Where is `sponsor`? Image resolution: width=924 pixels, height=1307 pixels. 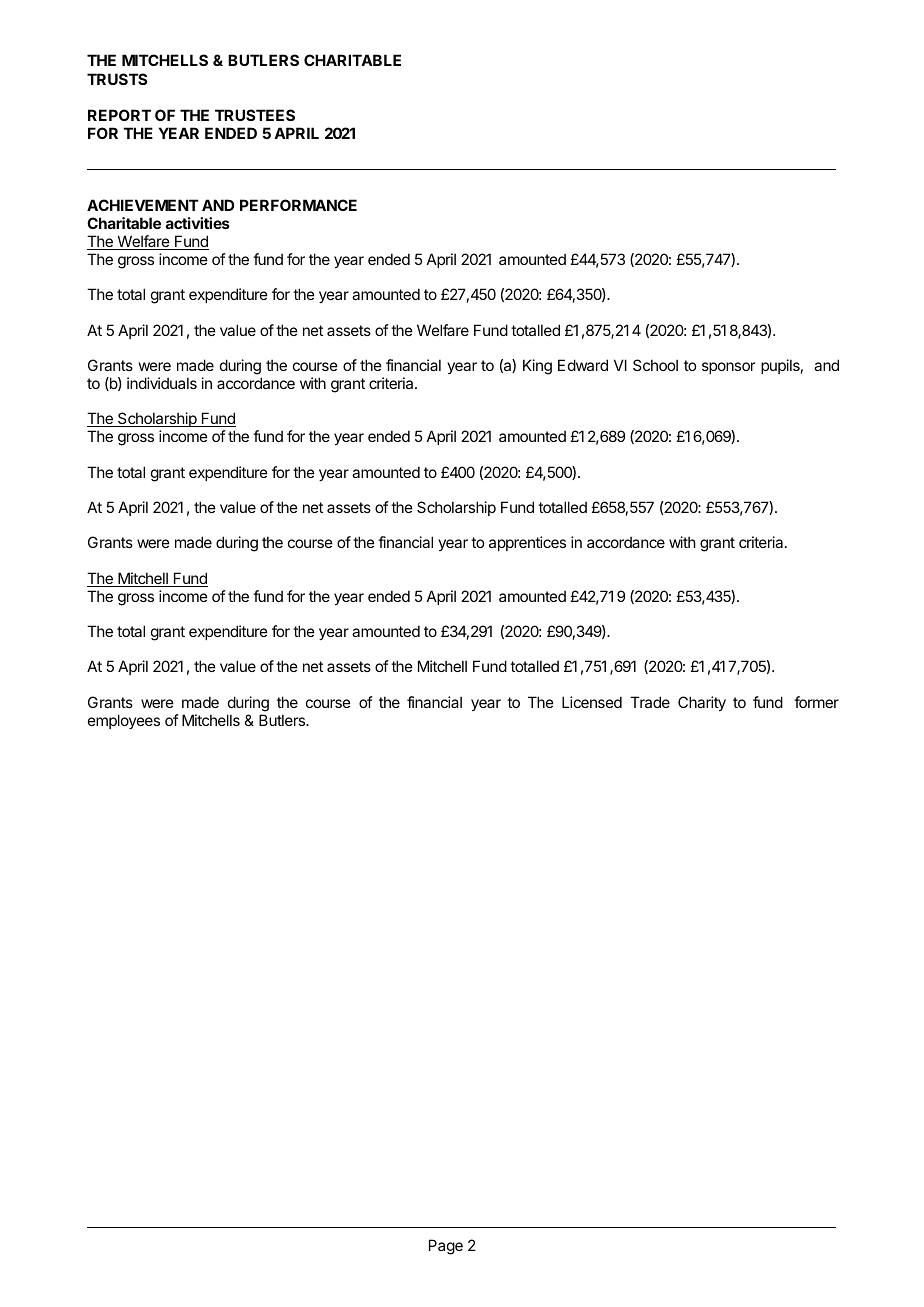 sponsor is located at coordinates (728, 368).
